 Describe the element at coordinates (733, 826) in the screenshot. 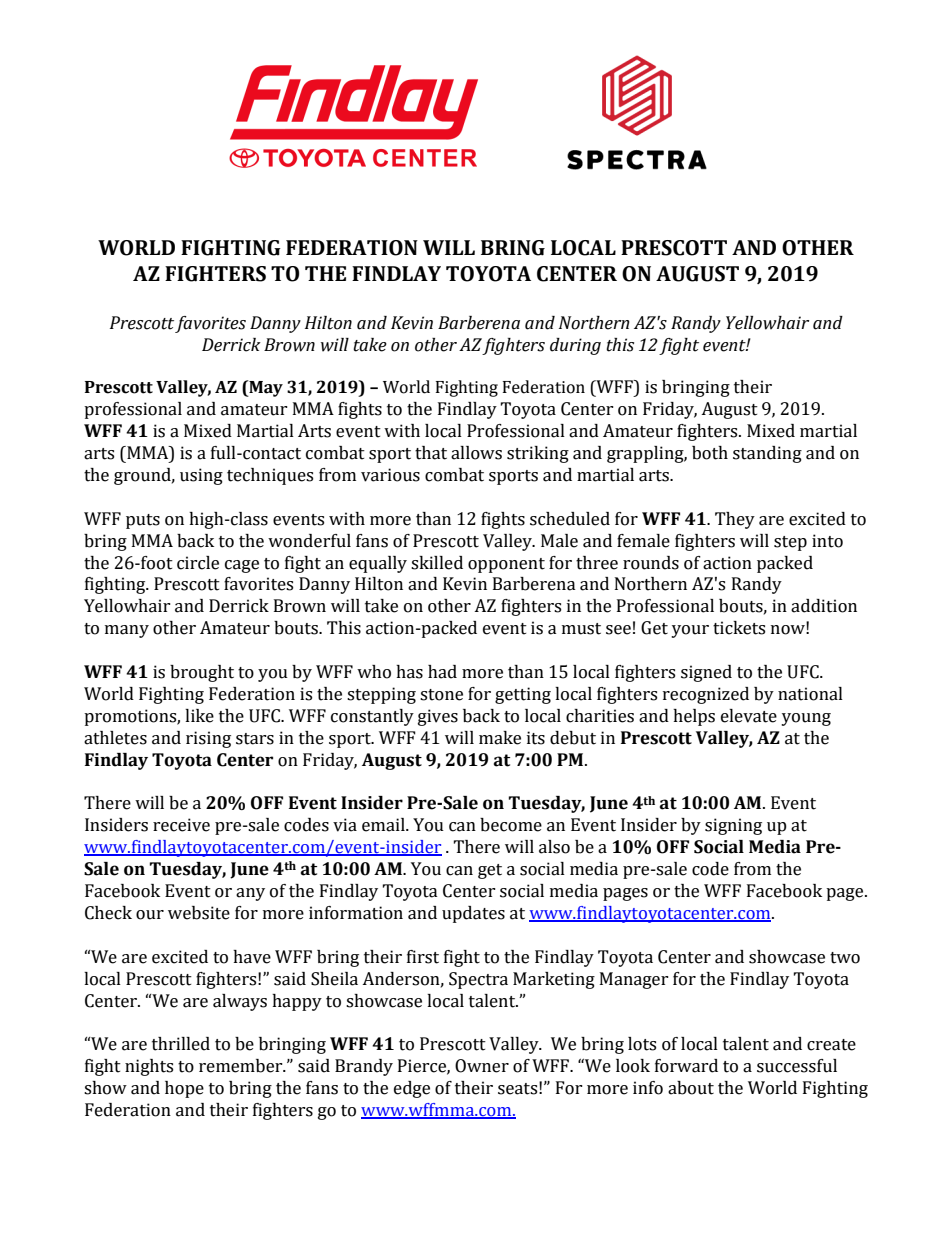

I see `signing` at that location.
